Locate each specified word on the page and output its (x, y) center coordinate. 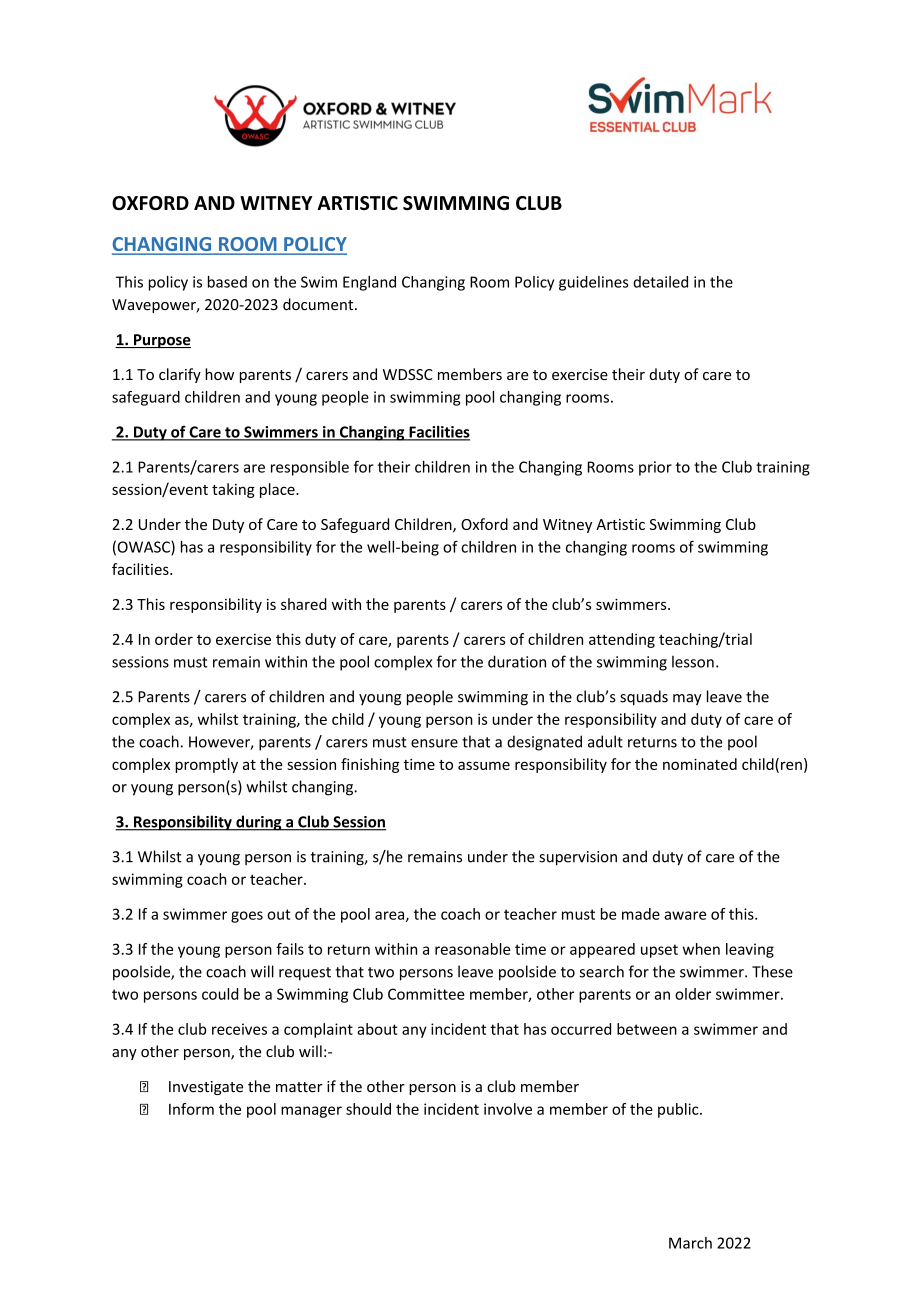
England (369, 283)
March (690, 1243)
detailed (660, 282)
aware (685, 915)
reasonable (472, 949)
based (227, 282)
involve (508, 1109)
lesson (693, 662)
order (174, 639)
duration (517, 661)
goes (247, 917)
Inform (191, 1109)
